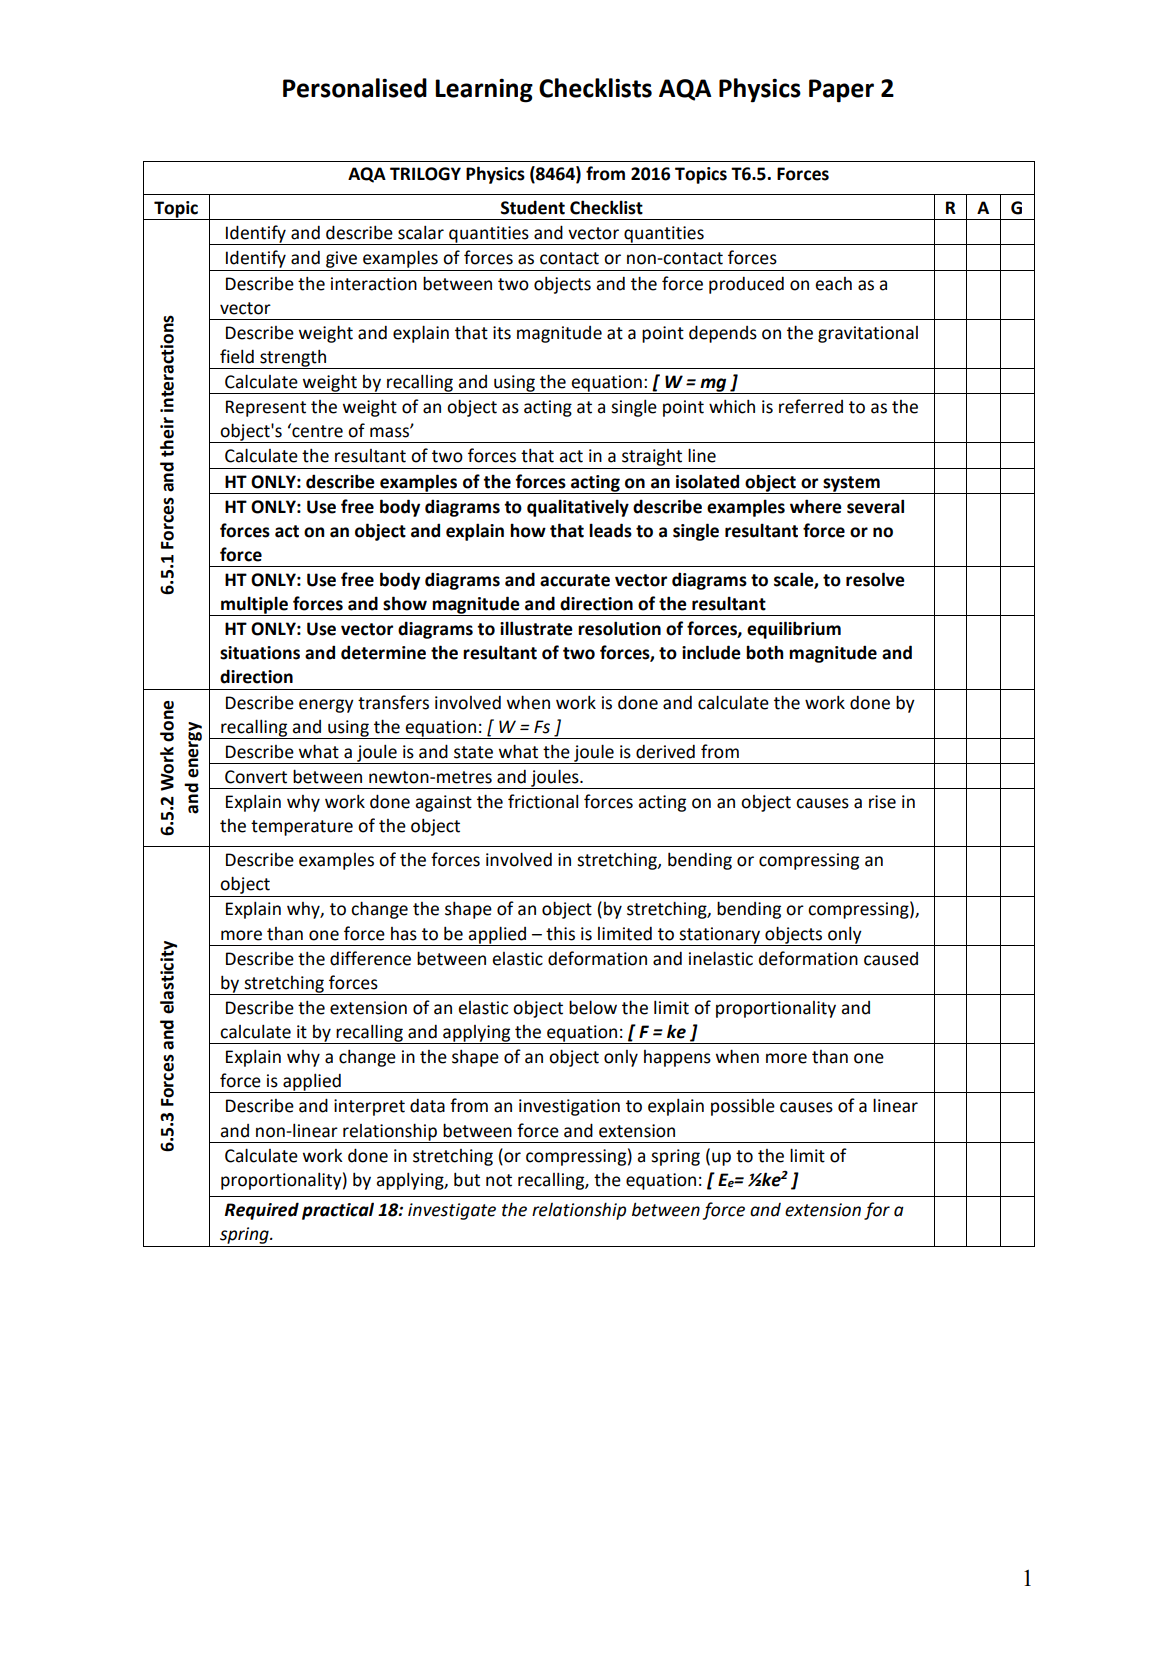  What do you see at coordinates (841, 91) in the screenshot?
I see `Paper` at bounding box center [841, 91].
